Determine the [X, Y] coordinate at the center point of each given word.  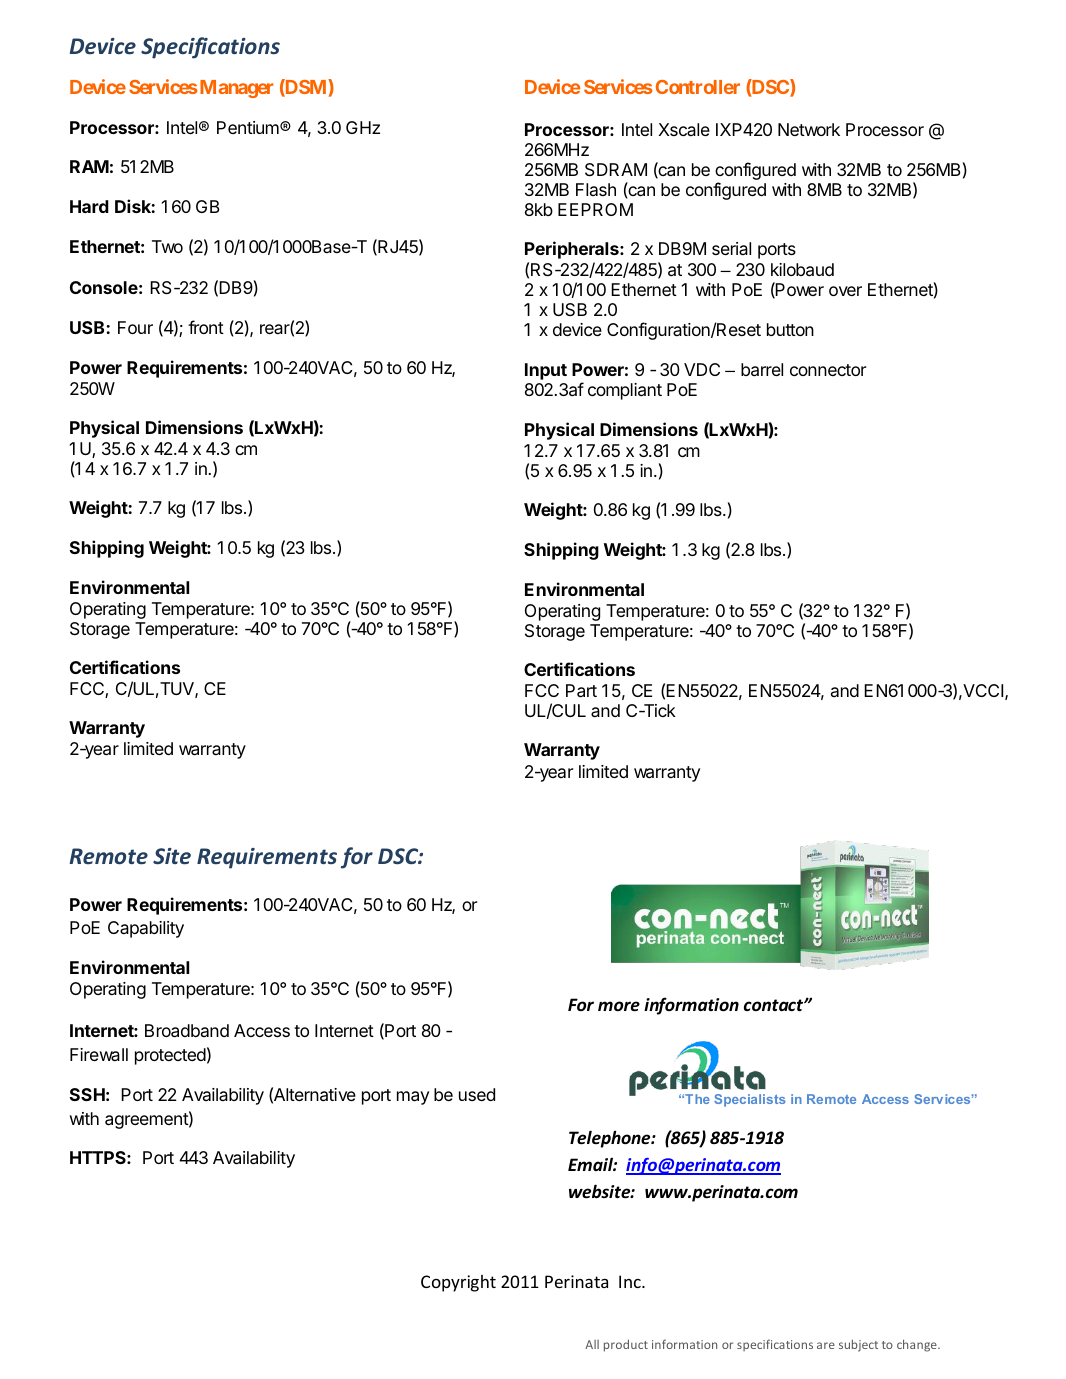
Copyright [458, 1283]
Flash [596, 189]
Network [809, 129]
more [619, 1006]
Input [546, 371]
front [206, 327]
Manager [235, 89]
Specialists [750, 1100]
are [826, 1345]
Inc [631, 1281]
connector [828, 370]
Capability [146, 929]
